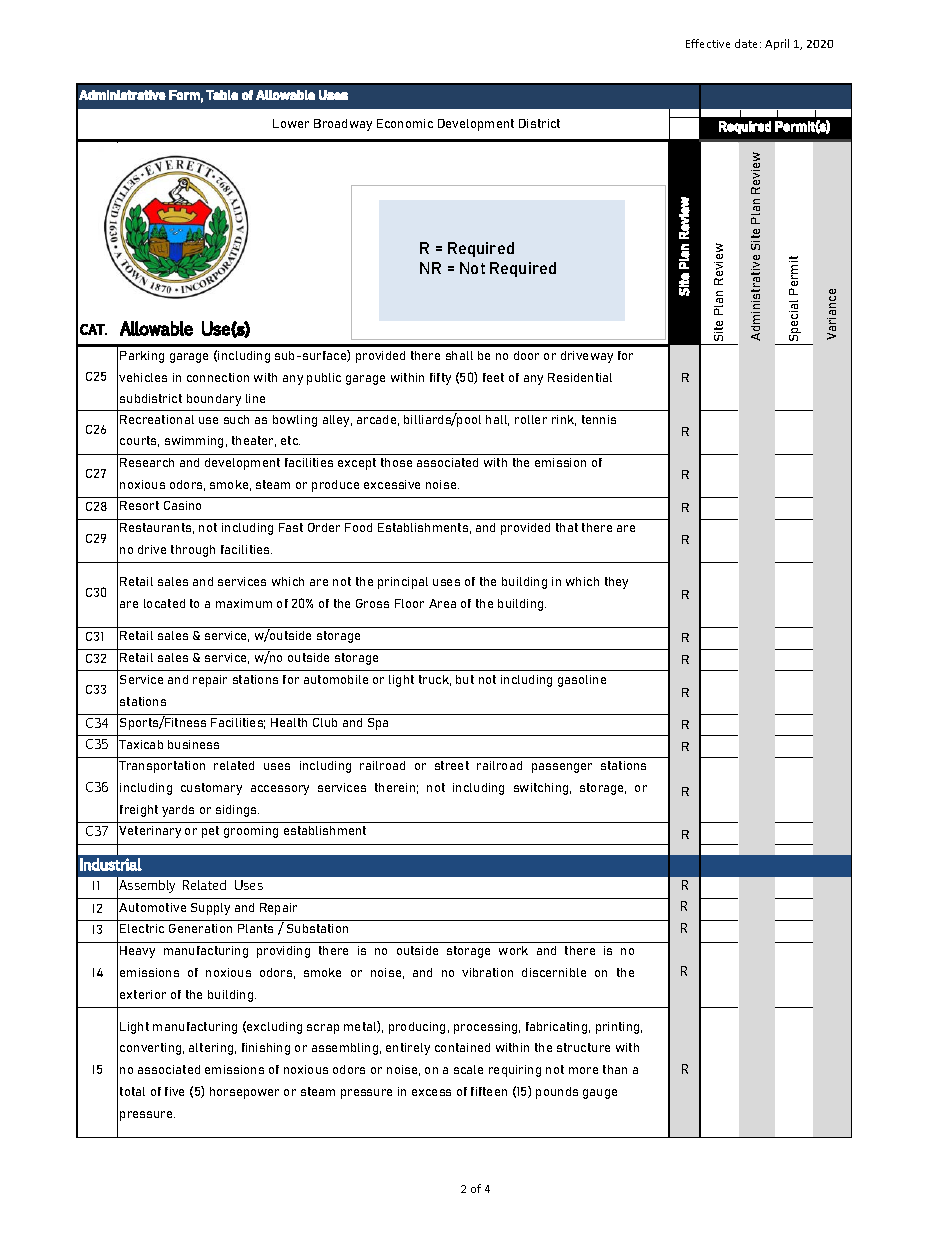  What do you see at coordinates (452, 765) in the page?
I see `street` at bounding box center [452, 765].
